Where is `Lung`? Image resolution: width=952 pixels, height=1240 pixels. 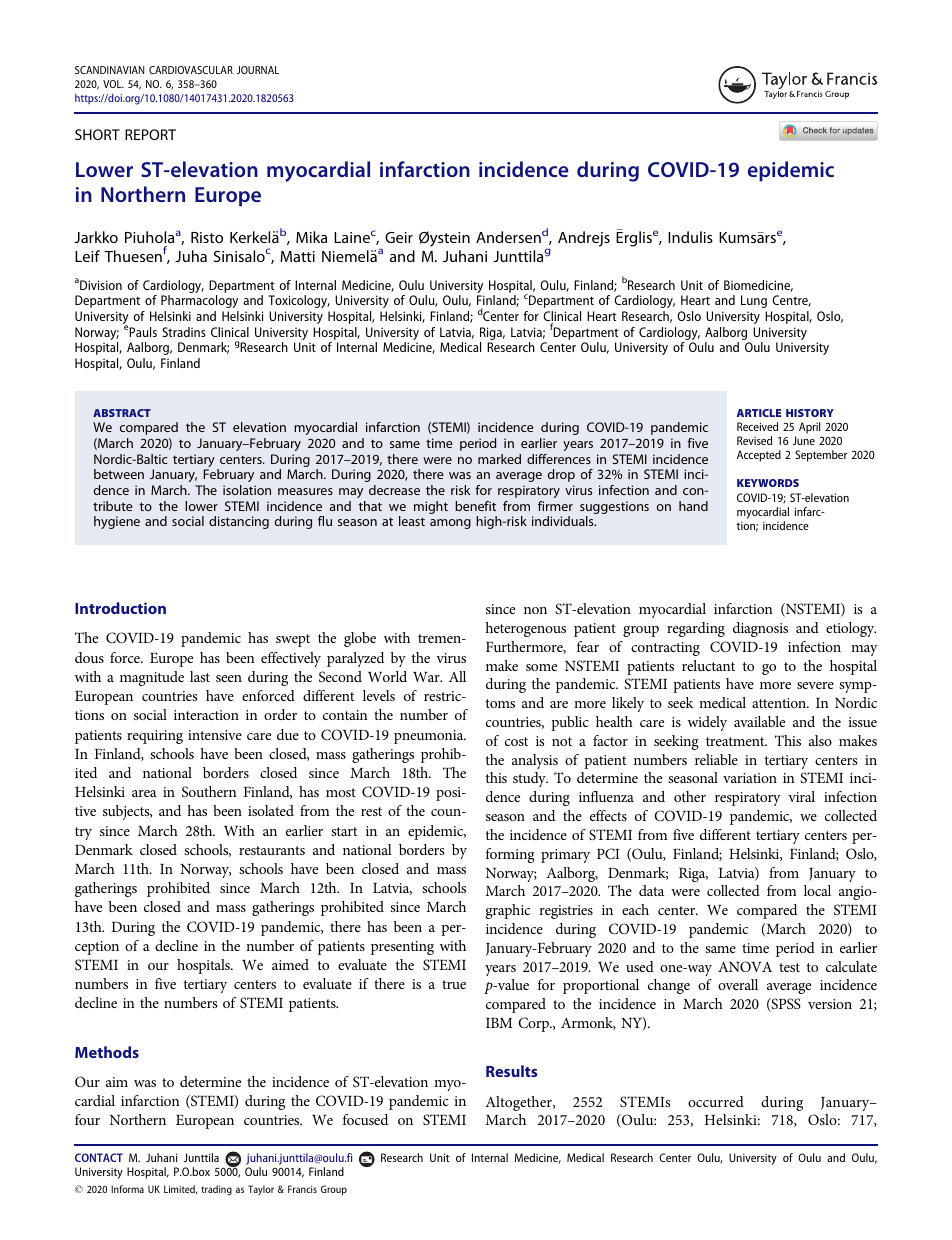 Lung is located at coordinates (754, 301).
